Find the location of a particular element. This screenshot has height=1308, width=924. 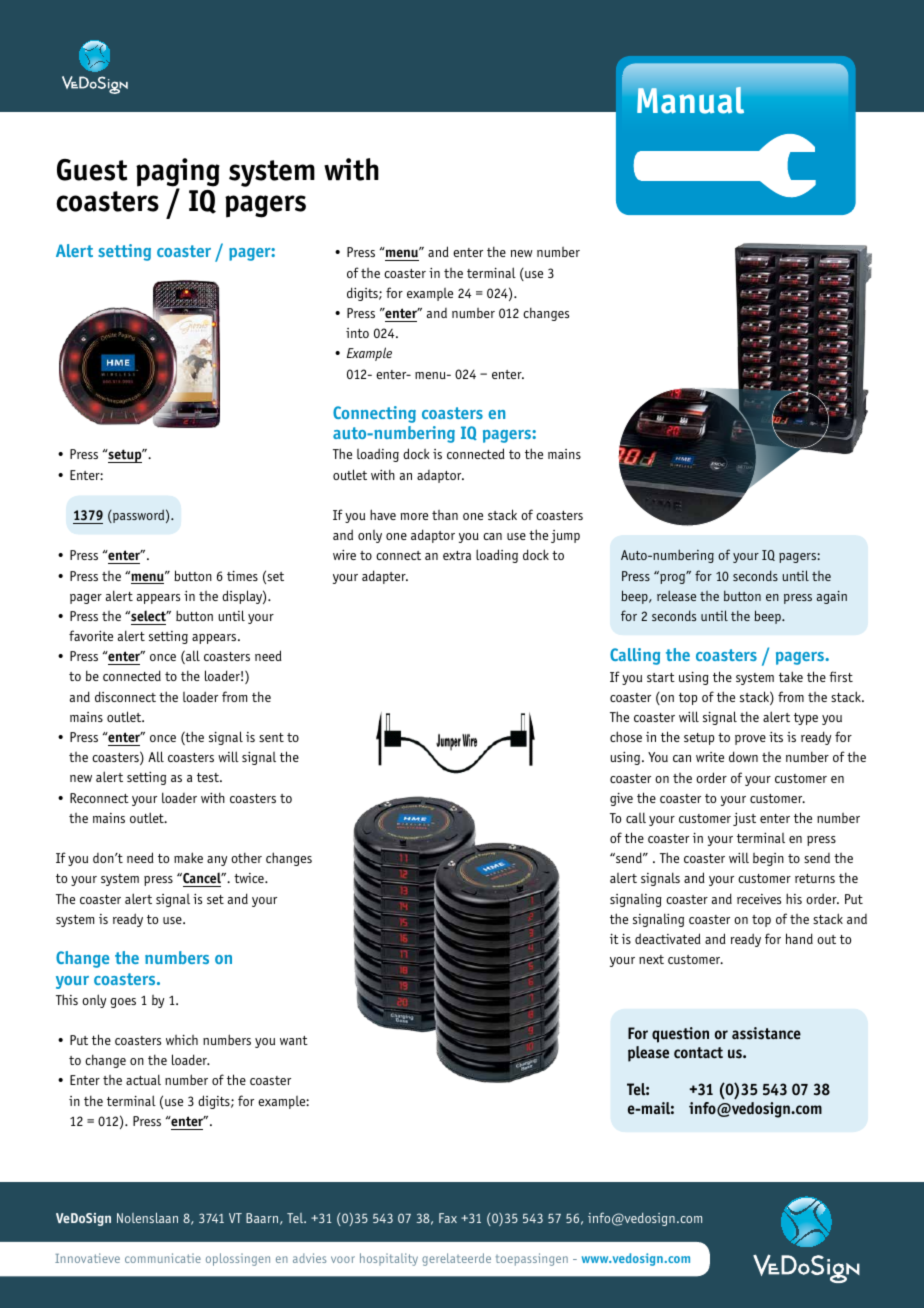

want is located at coordinates (294, 1040).
